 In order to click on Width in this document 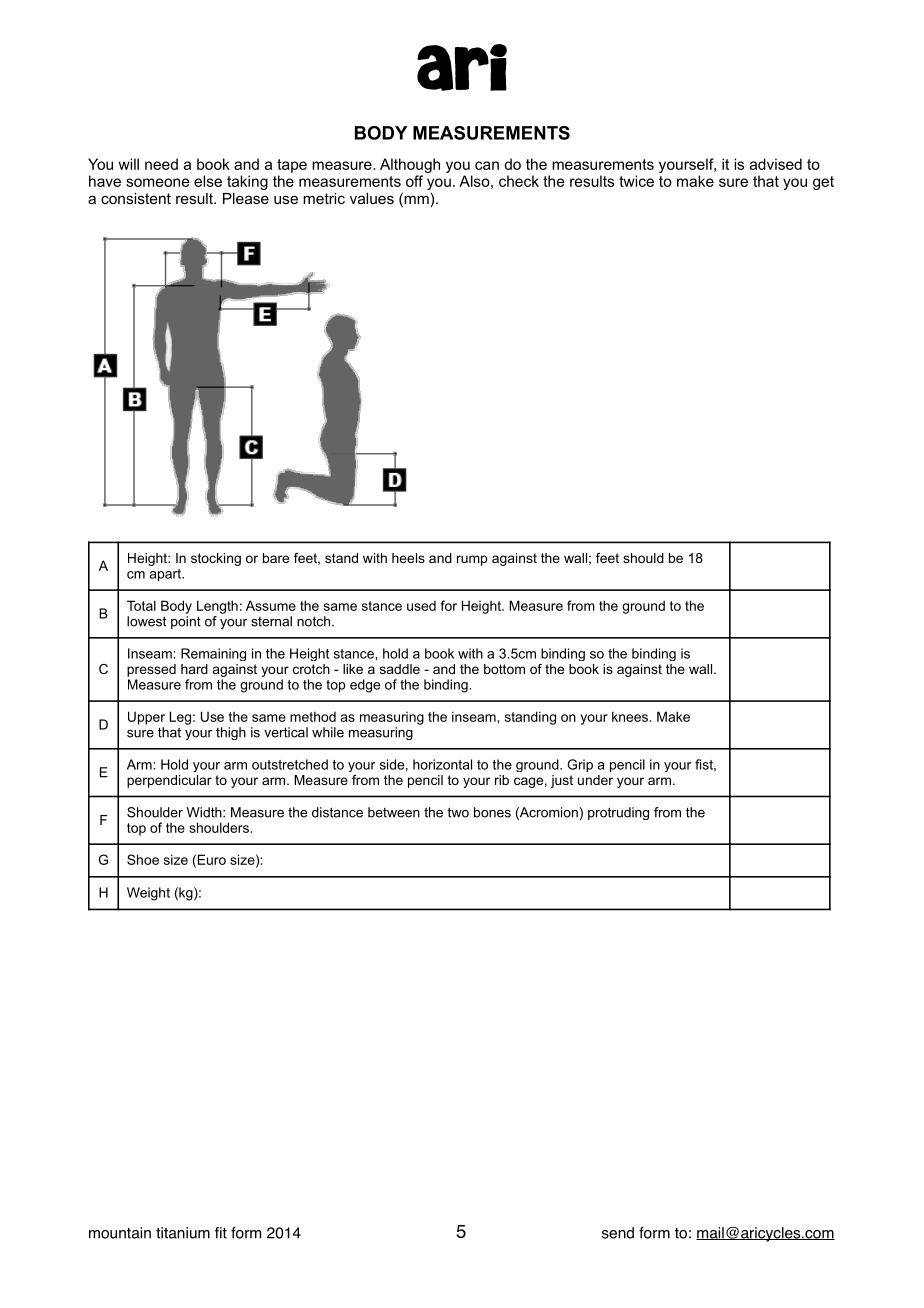, I will do `click(205, 812)`.
